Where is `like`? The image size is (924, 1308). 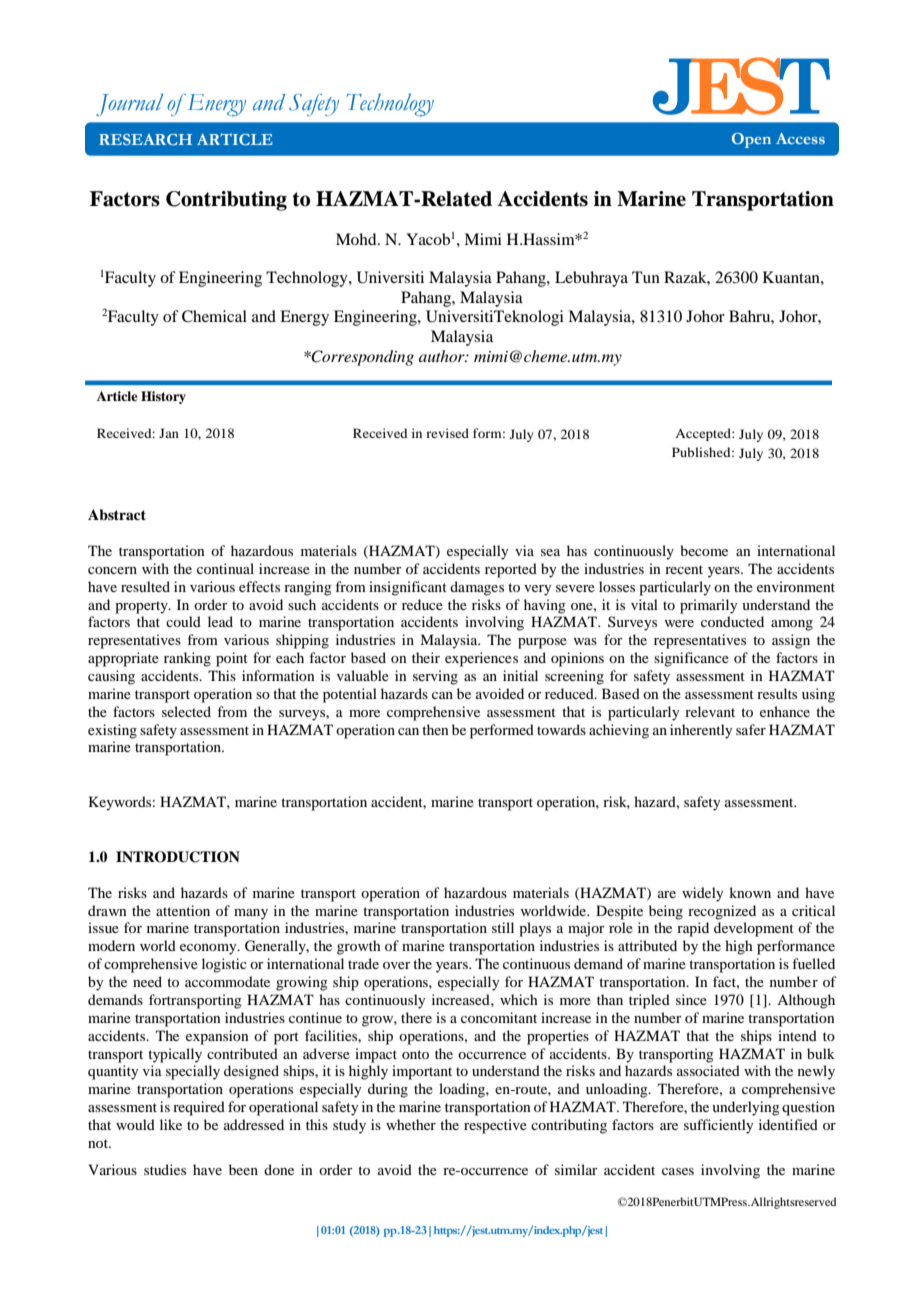
like is located at coordinates (171, 1124).
